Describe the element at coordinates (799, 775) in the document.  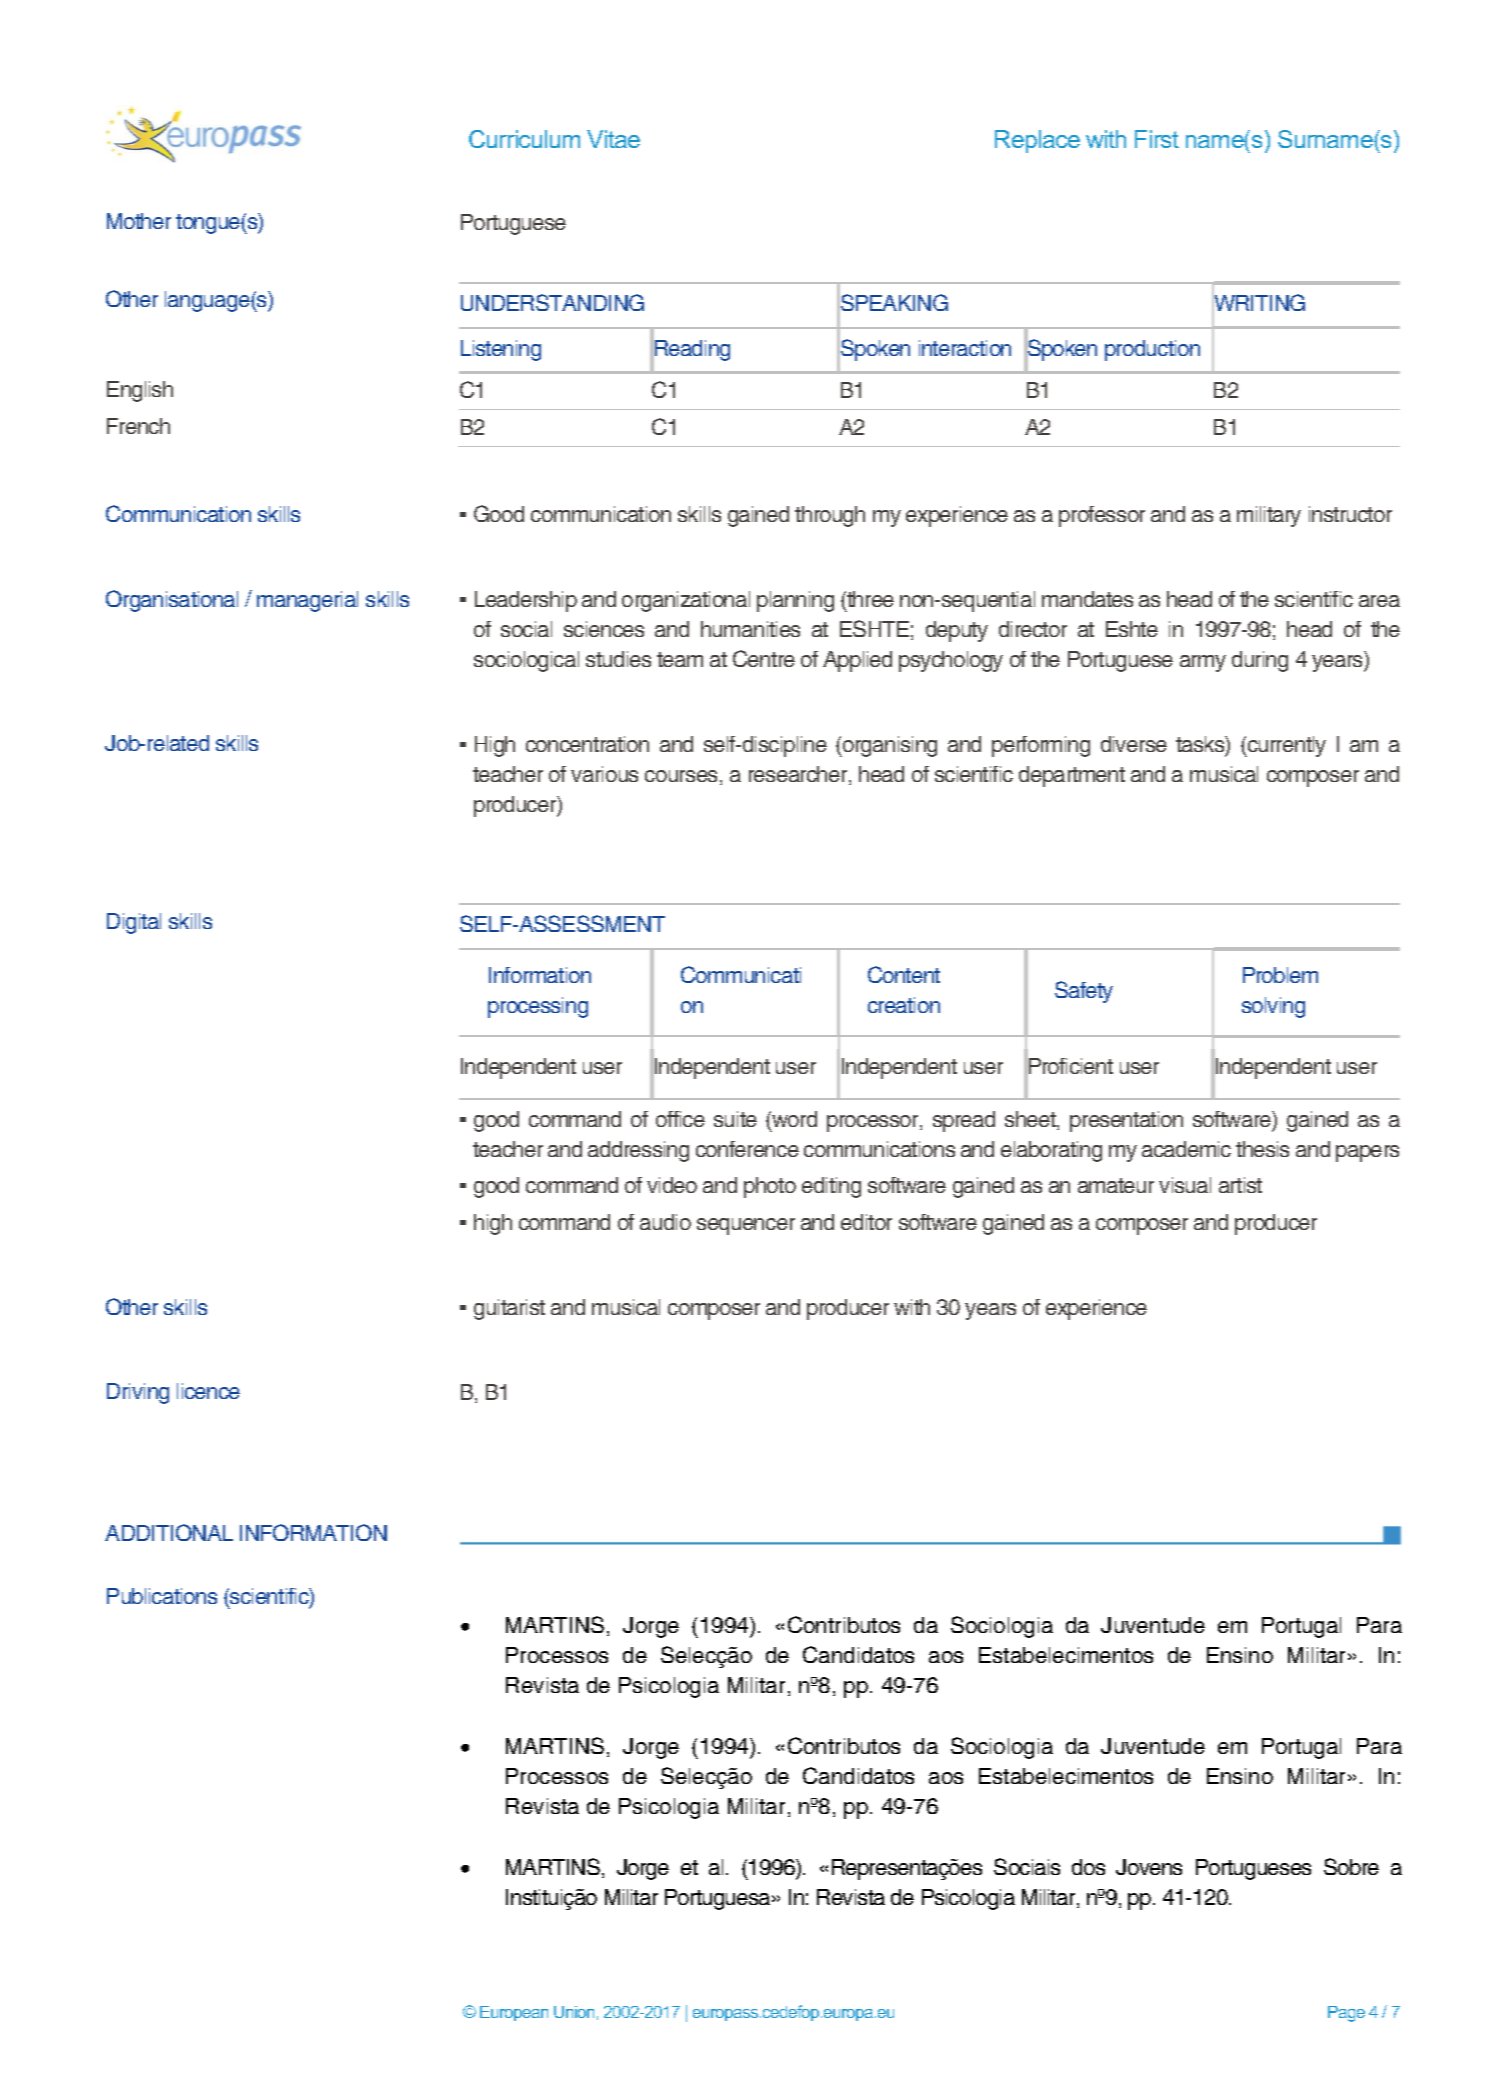
I see `researcher` at that location.
